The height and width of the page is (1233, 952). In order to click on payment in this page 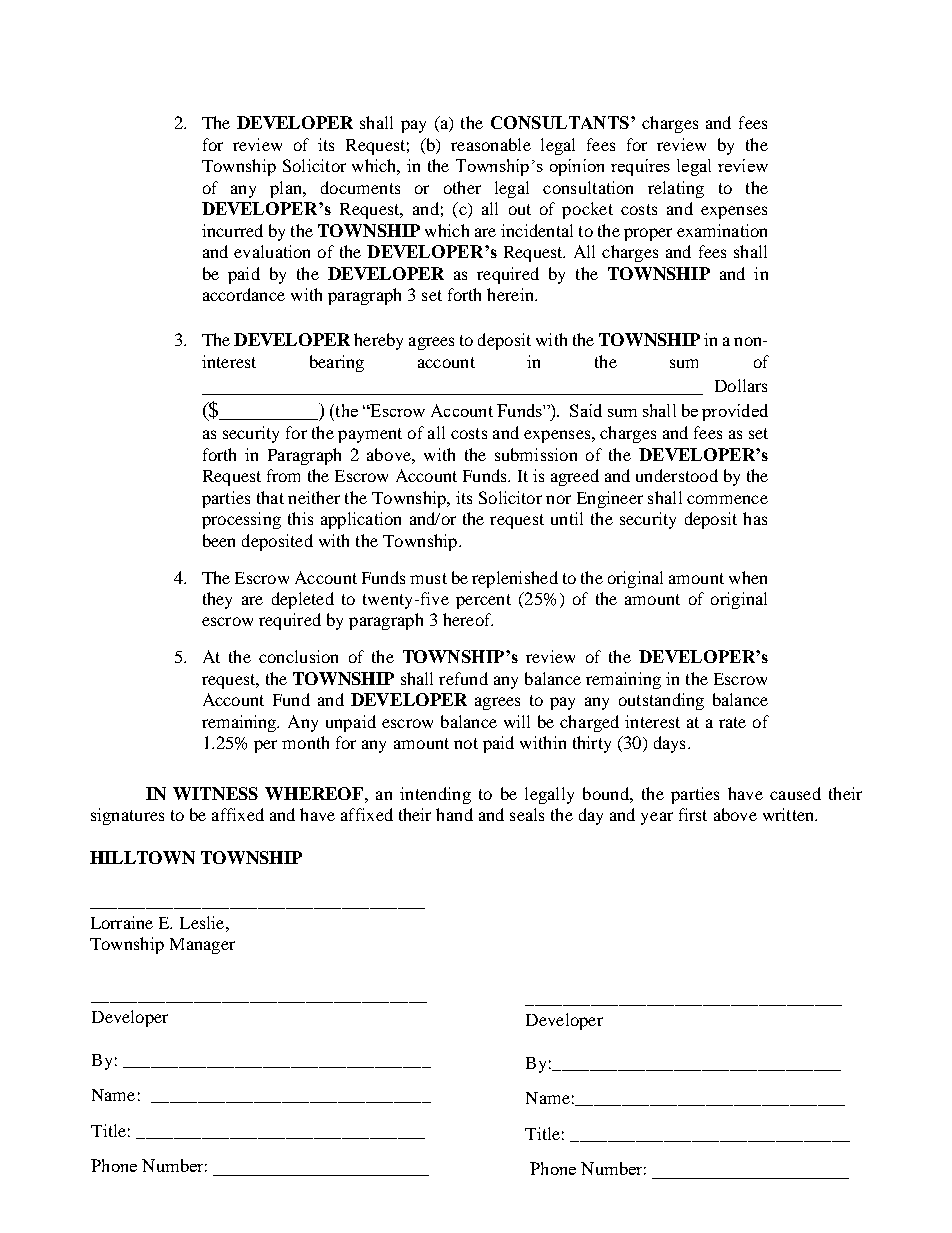, I will do `click(370, 435)`.
